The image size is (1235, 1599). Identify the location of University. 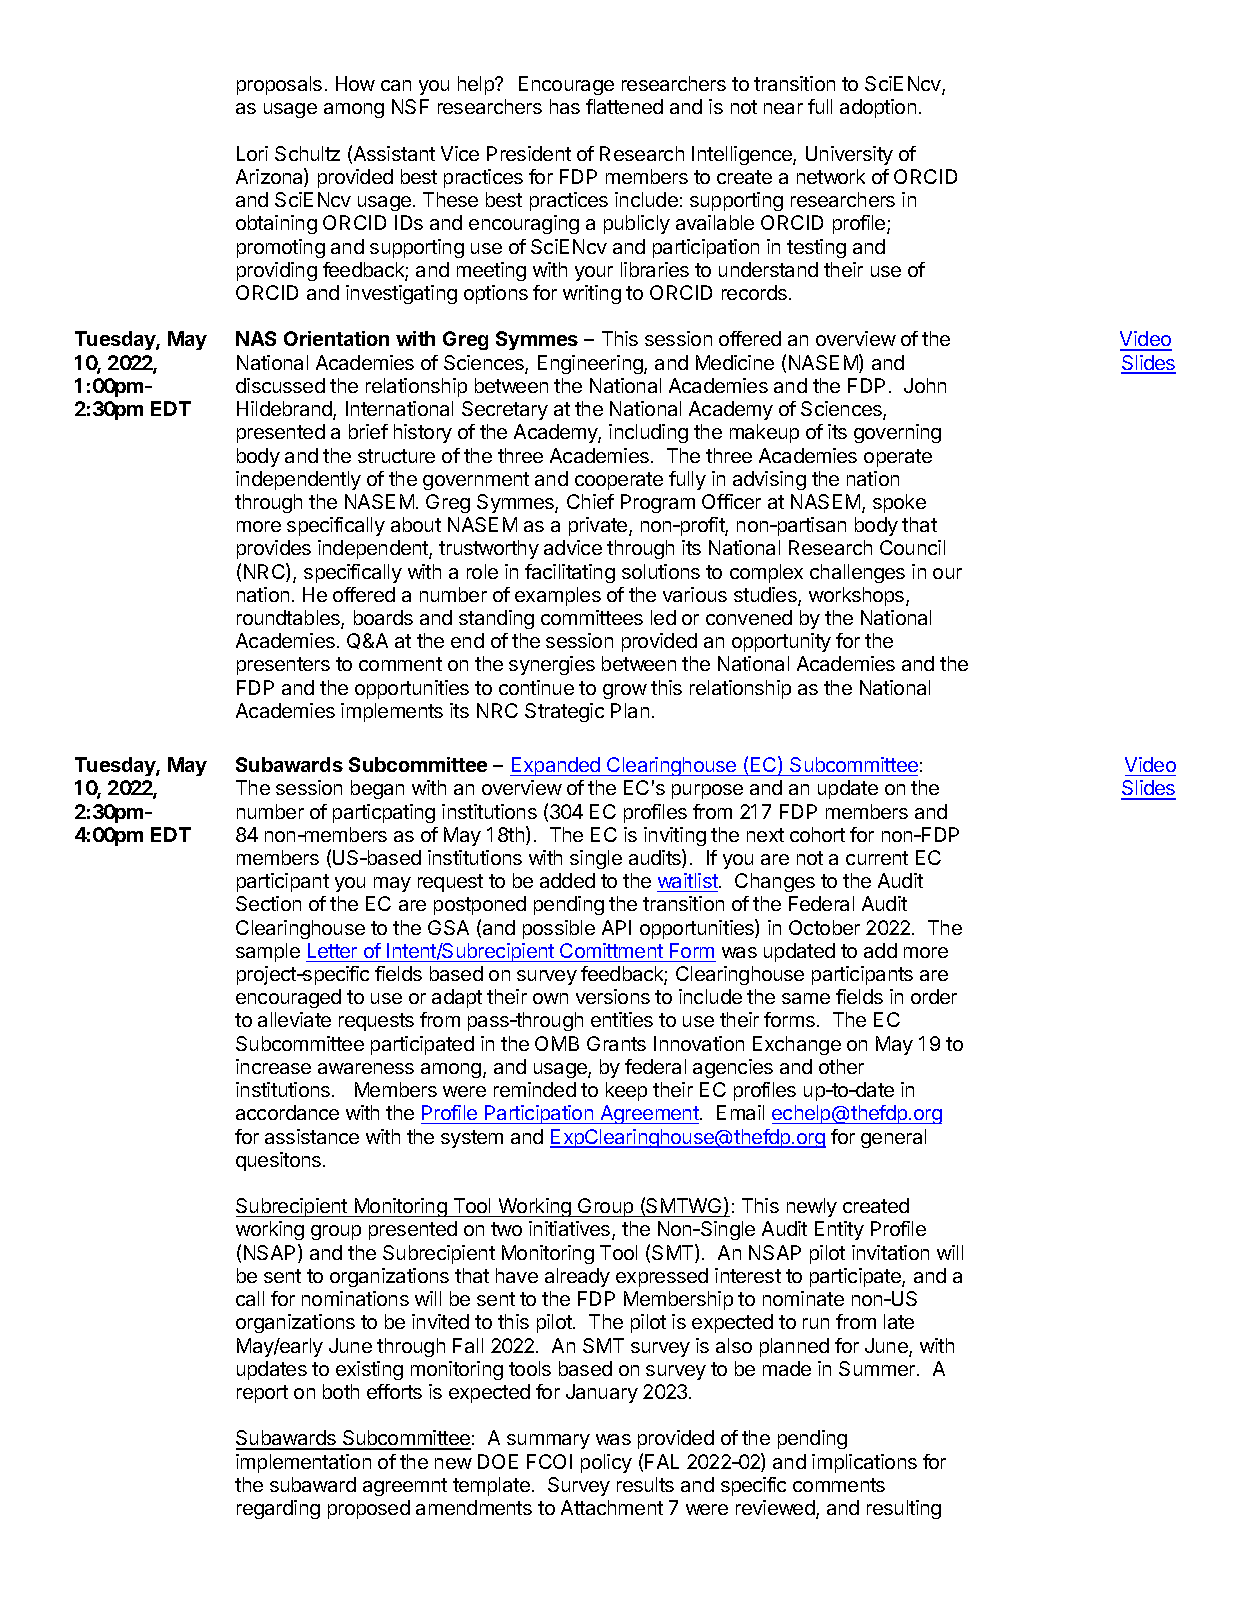
(849, 155).
